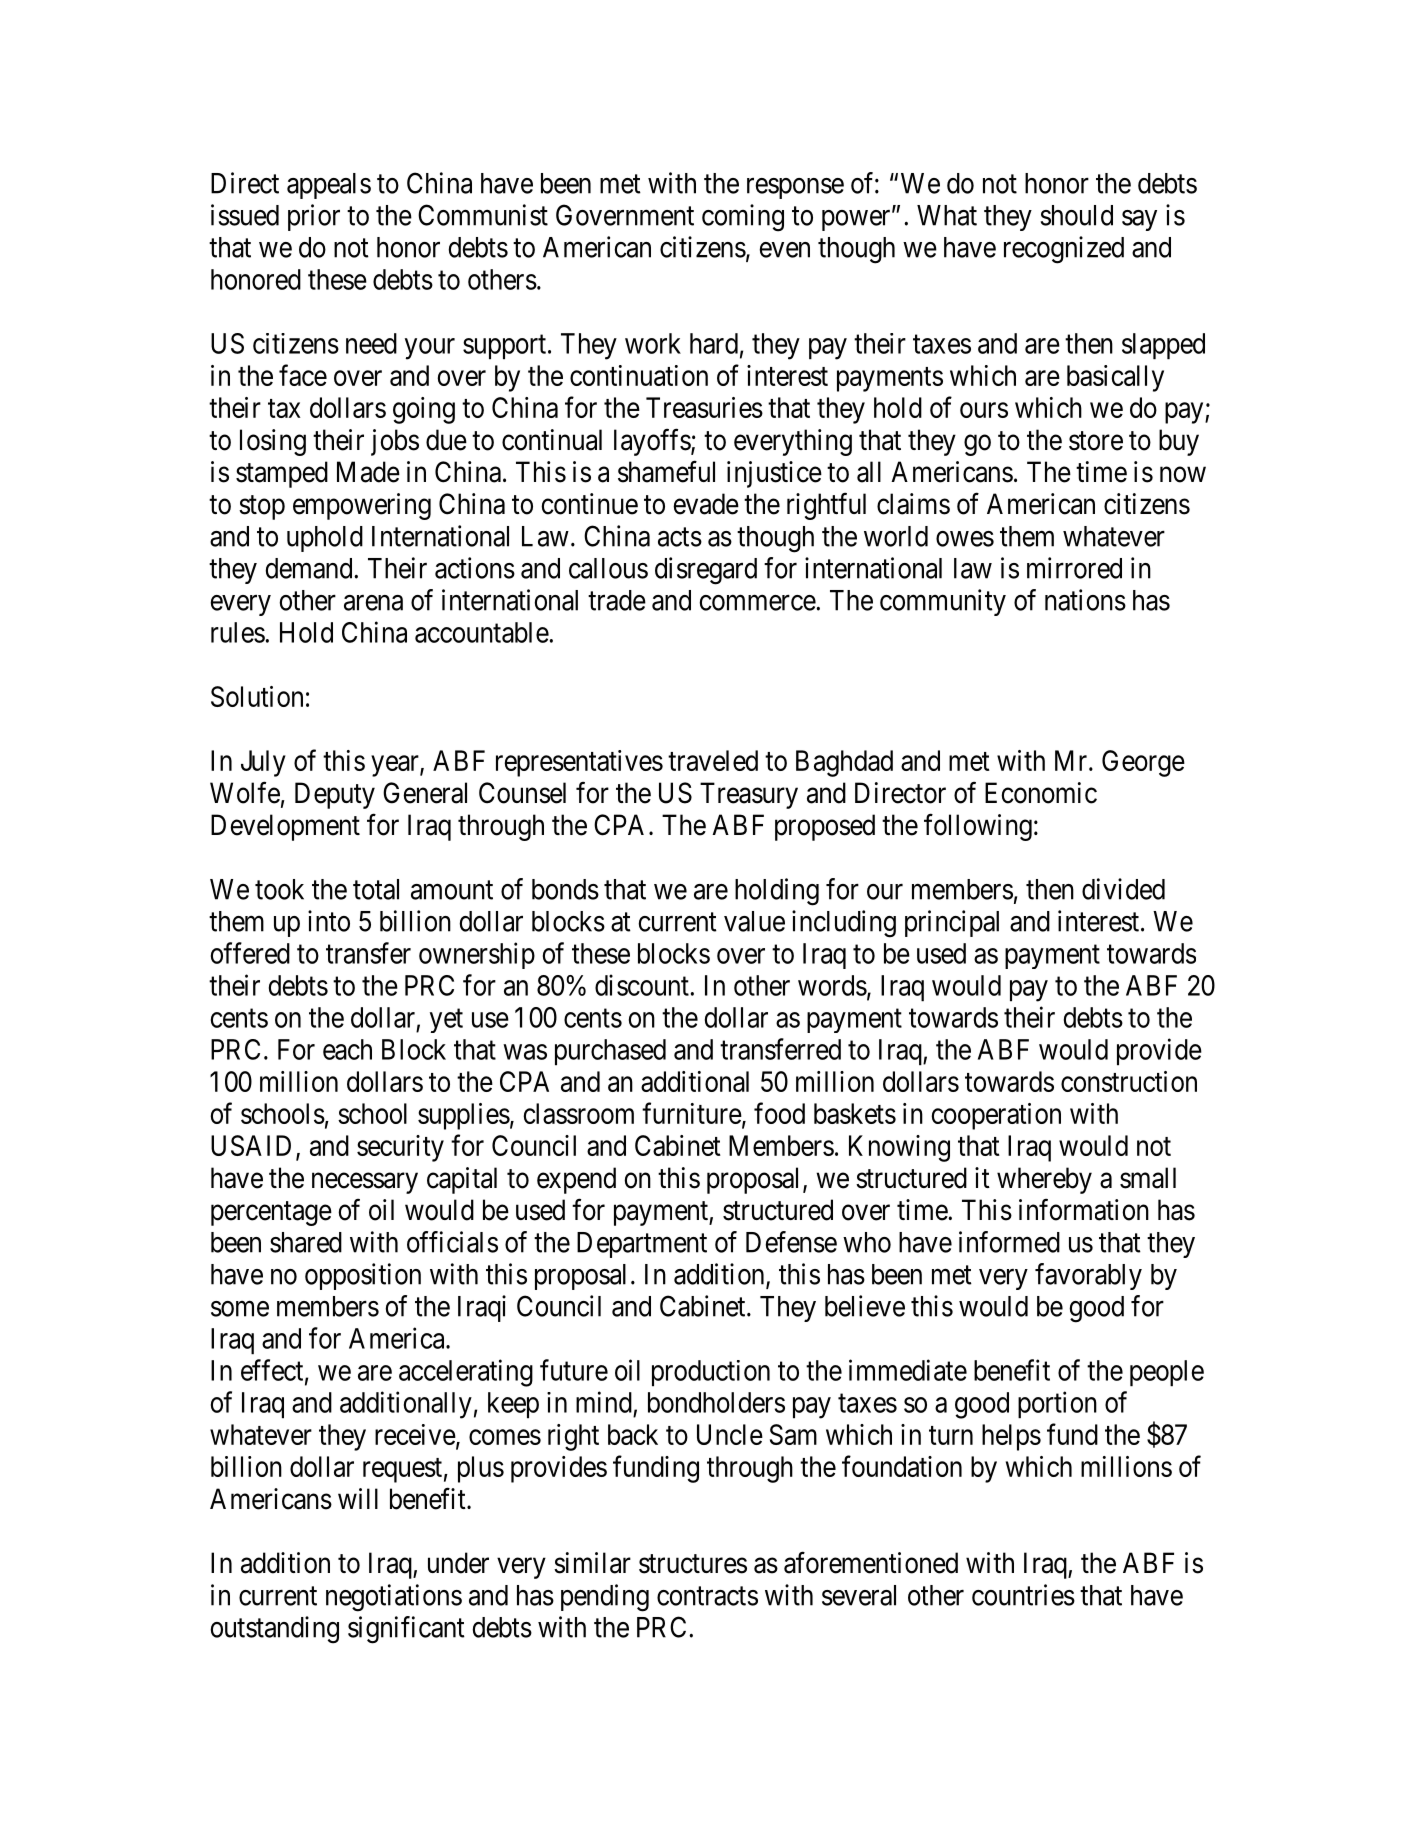  What do you see at coordinates (1023, 1595) in the screenshot?
I see `countries` at bounding box center [1023, 1595].
